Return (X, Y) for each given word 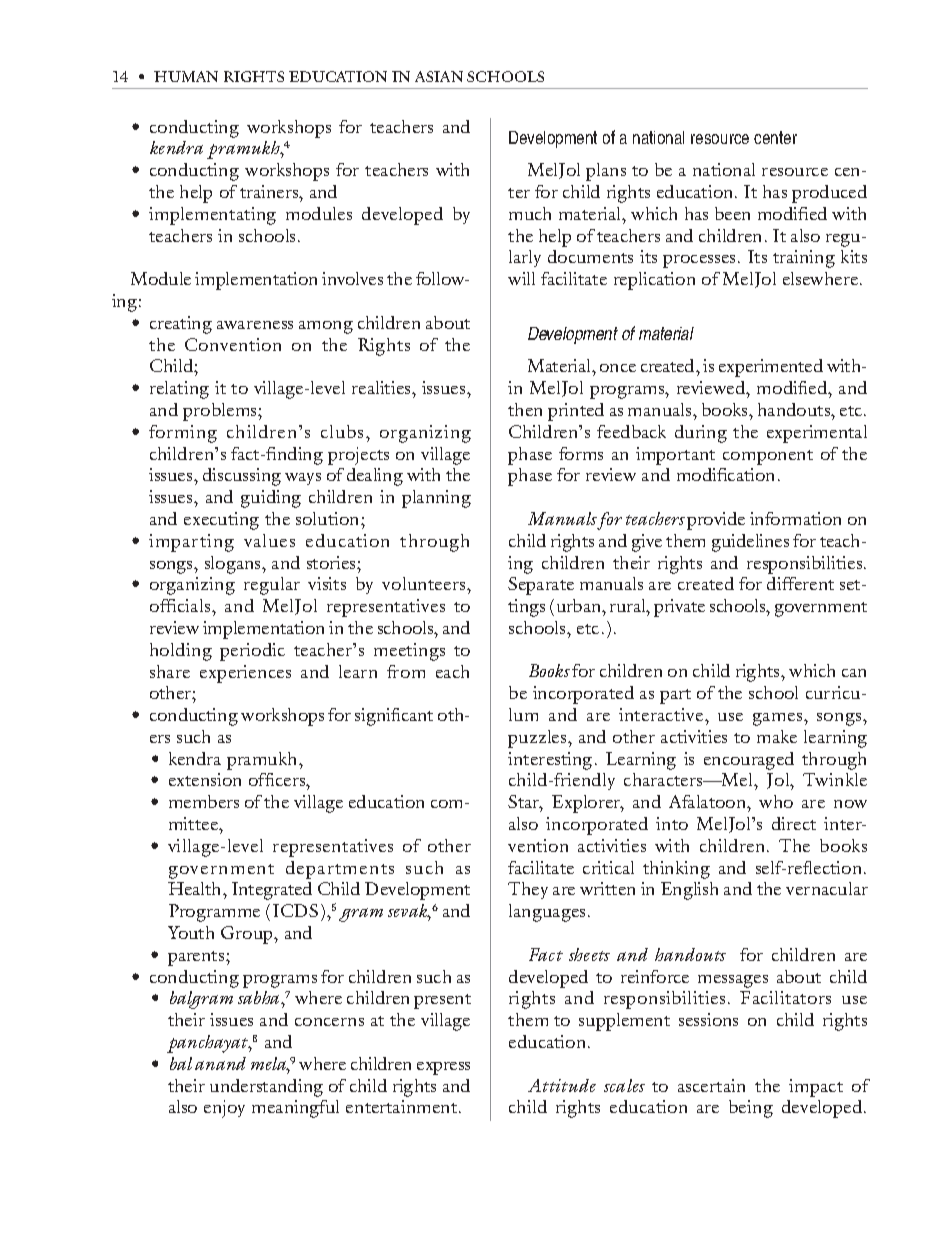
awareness (255, 325)
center (775, 137)
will (521, 278)
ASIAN (439, 76)
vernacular (827, 888)
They (528, 890)
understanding (266, 1088)
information (795, 518)
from (406, 671)
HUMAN (186, 76)
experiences (245, 674)
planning (436, 499)
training (804, 259)
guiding (271, 499)
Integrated (272, 891)
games (779, 719)
